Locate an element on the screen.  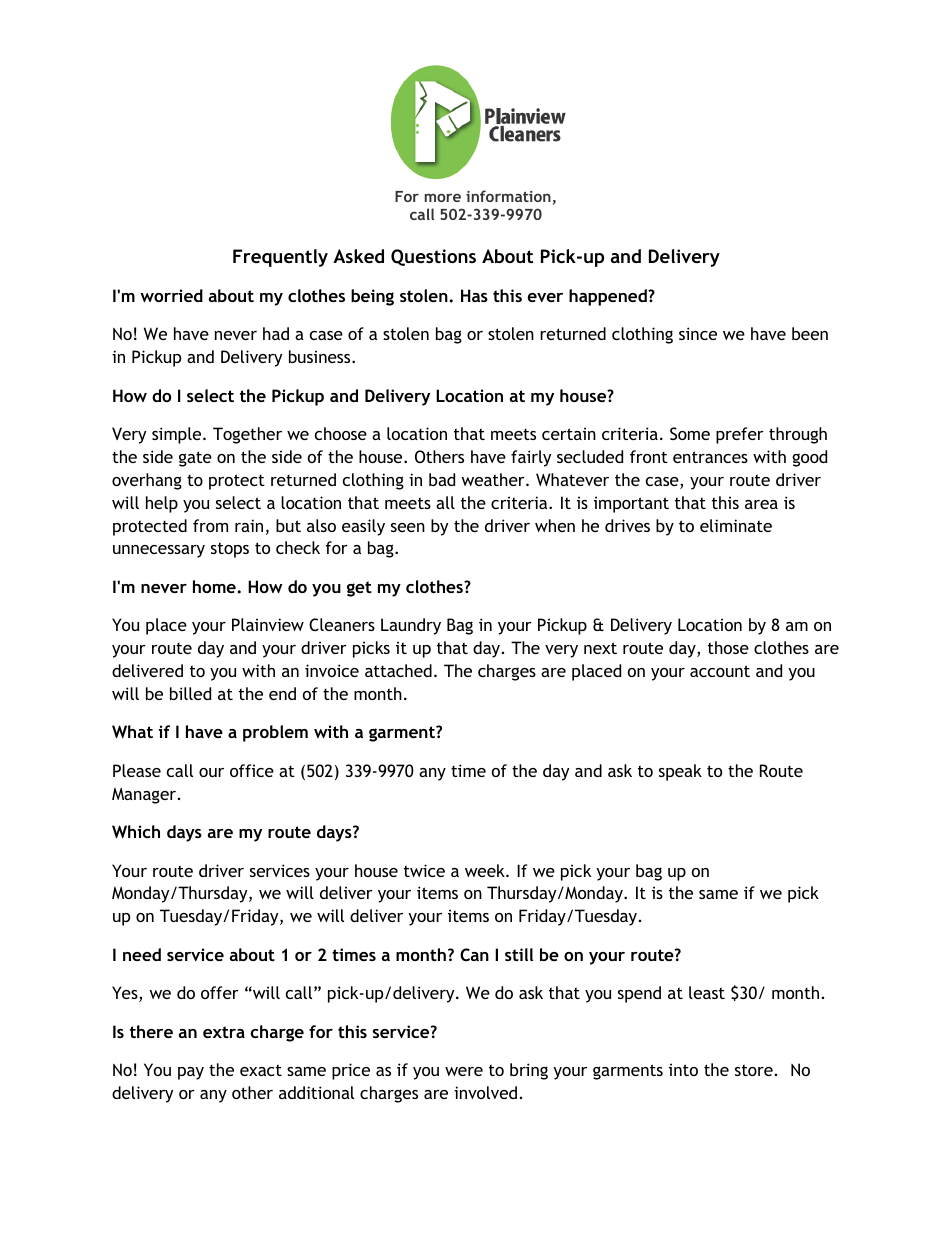
speak is located at coordinates (680, 772).
